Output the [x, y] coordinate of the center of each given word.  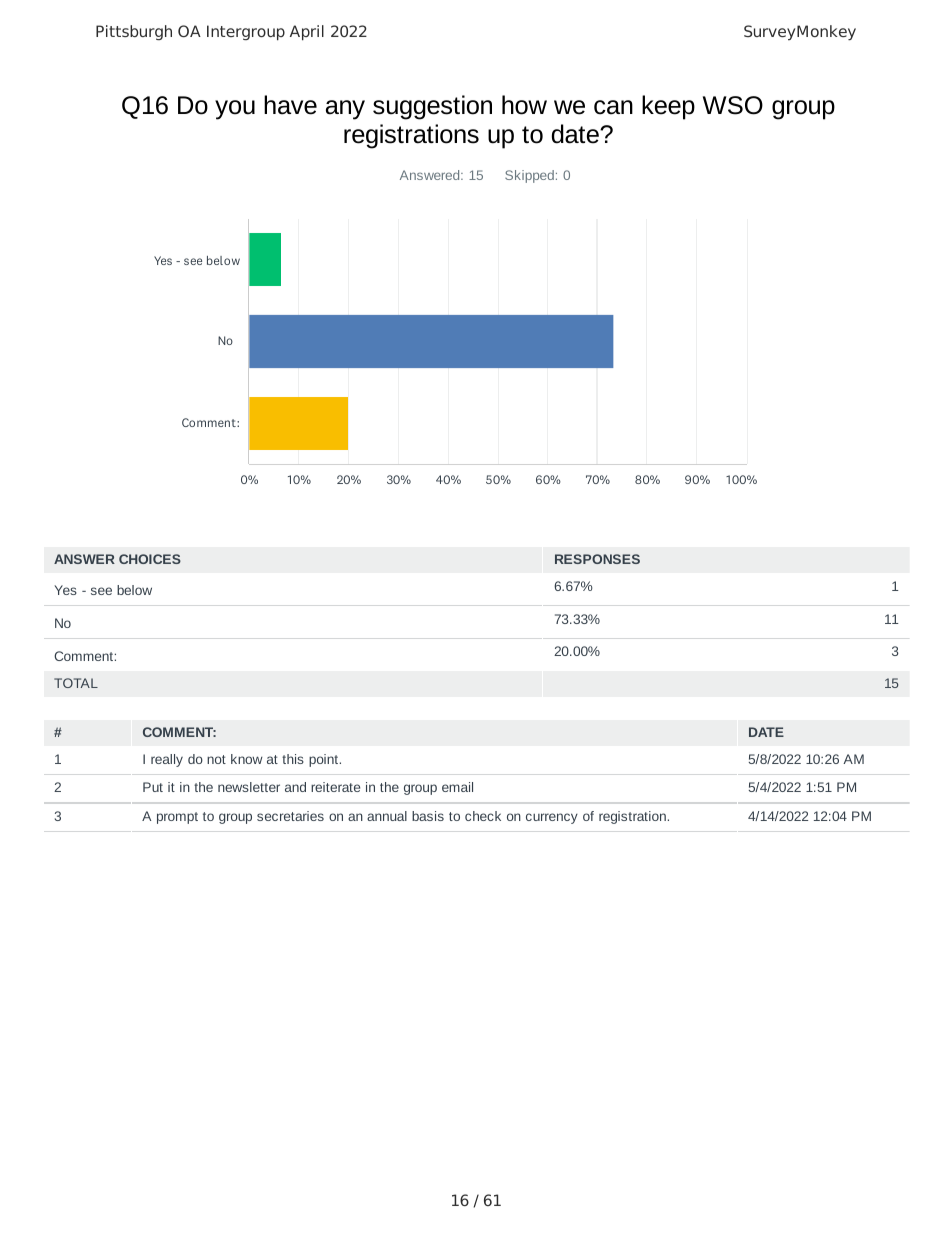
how [524, 105]
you [235, 110]
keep [668, 107]
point [325, 760]
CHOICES [150, 559]
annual [387, 816]
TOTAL [76, 683]
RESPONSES [597, 559]
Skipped [529, 176]
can [613, 107]
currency [552, 818]
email [457, 787]
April [307, 33]
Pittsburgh [134, 32]
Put [153, 787]
